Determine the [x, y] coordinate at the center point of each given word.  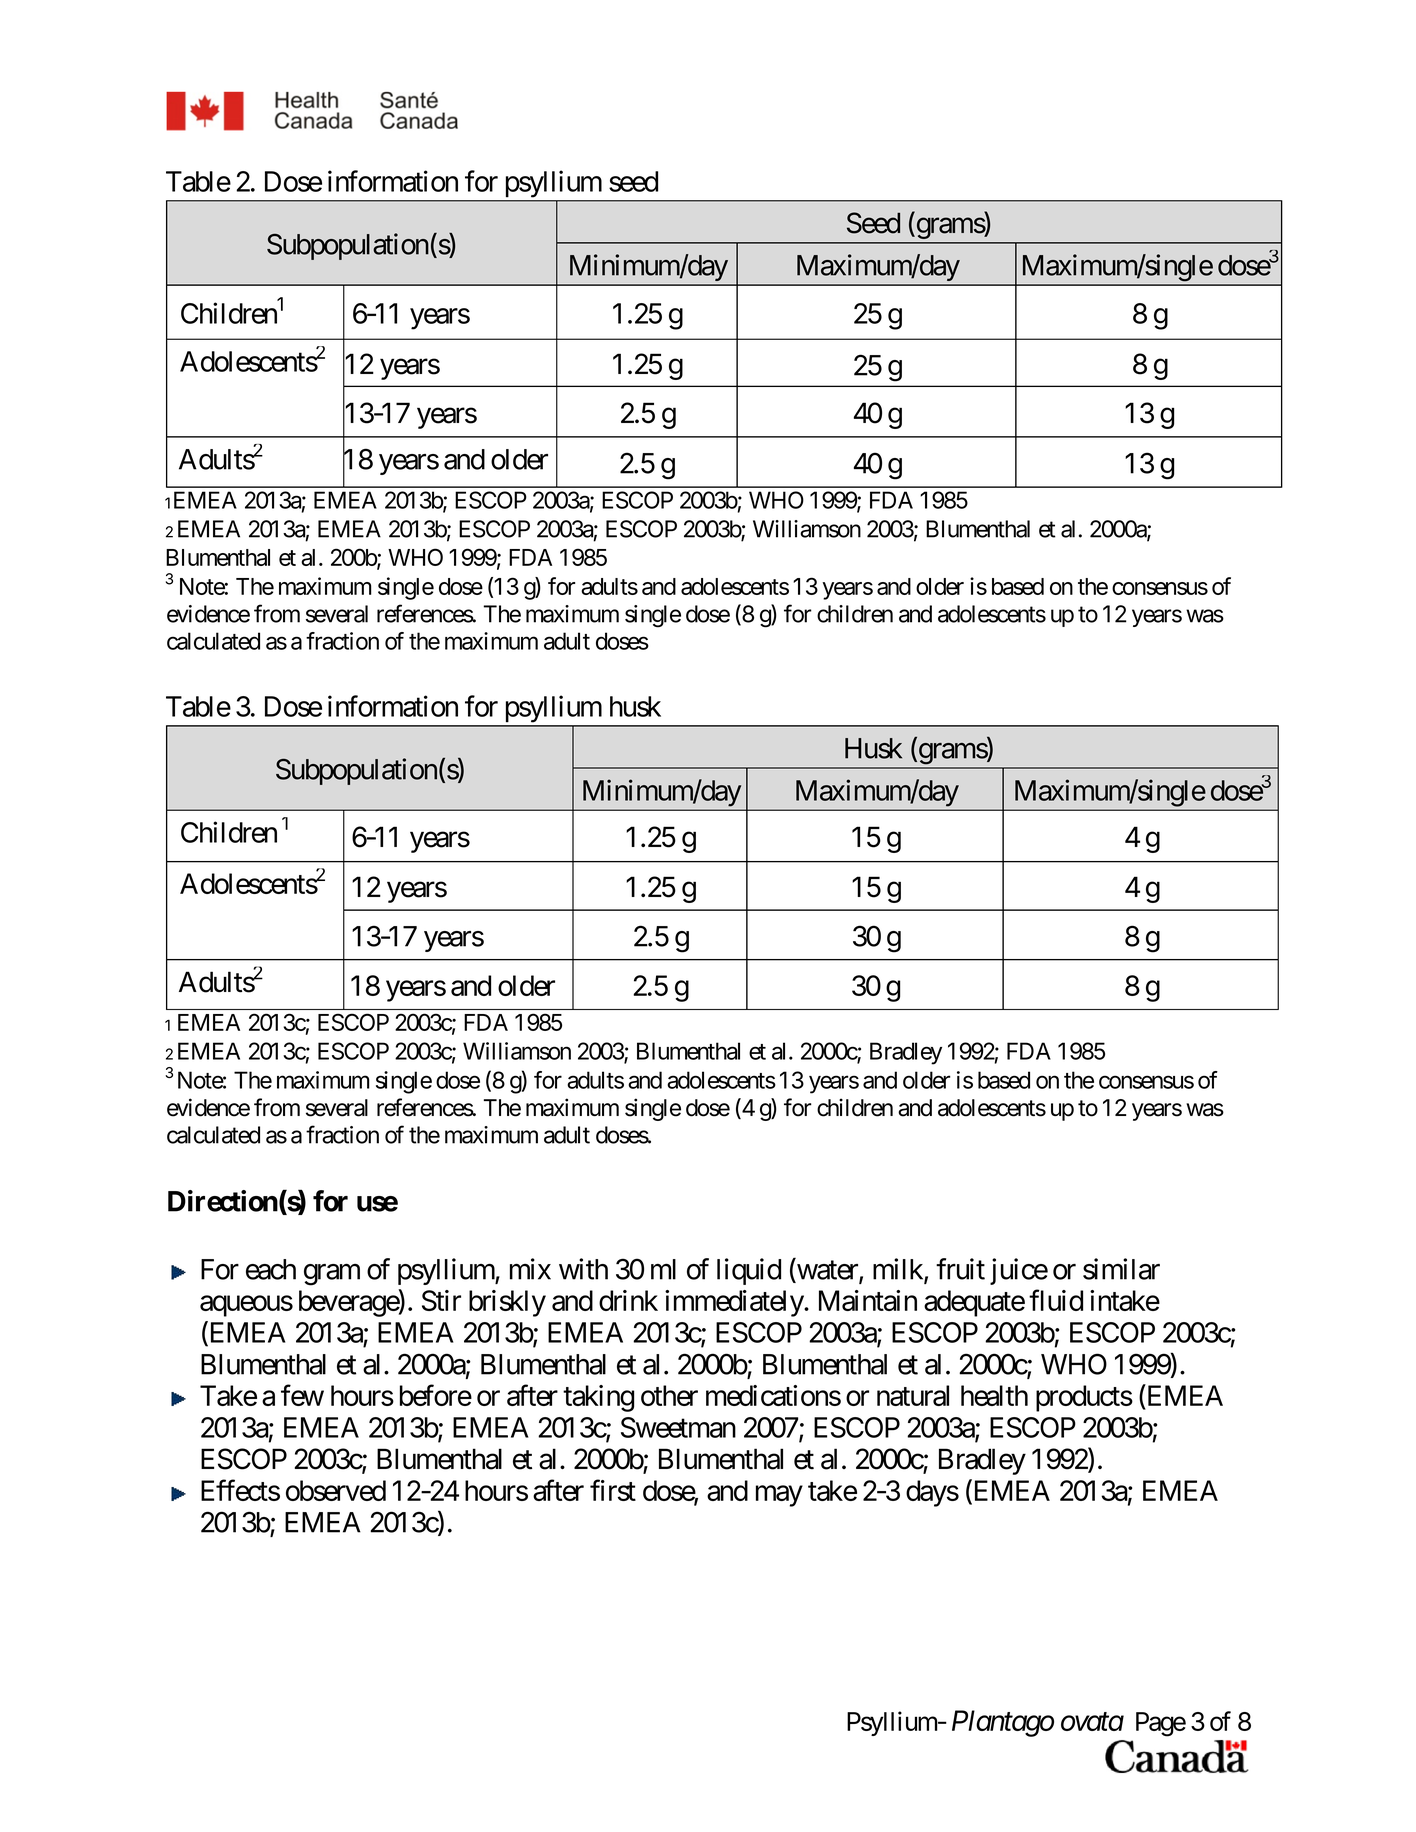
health [994, 1395]
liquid [749, 1271]
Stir [441, 1300]
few [302, 1395]
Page [1161, 1724]
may [779, 1496]
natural [913, 1395]
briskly [507, 1303]
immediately [735, 1303]
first [613, 1490]
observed [336, 1490]
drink [628, 1300]
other [669, 1395]
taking [598, 1398]
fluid [1056, 1300]
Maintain [868, 1300]
